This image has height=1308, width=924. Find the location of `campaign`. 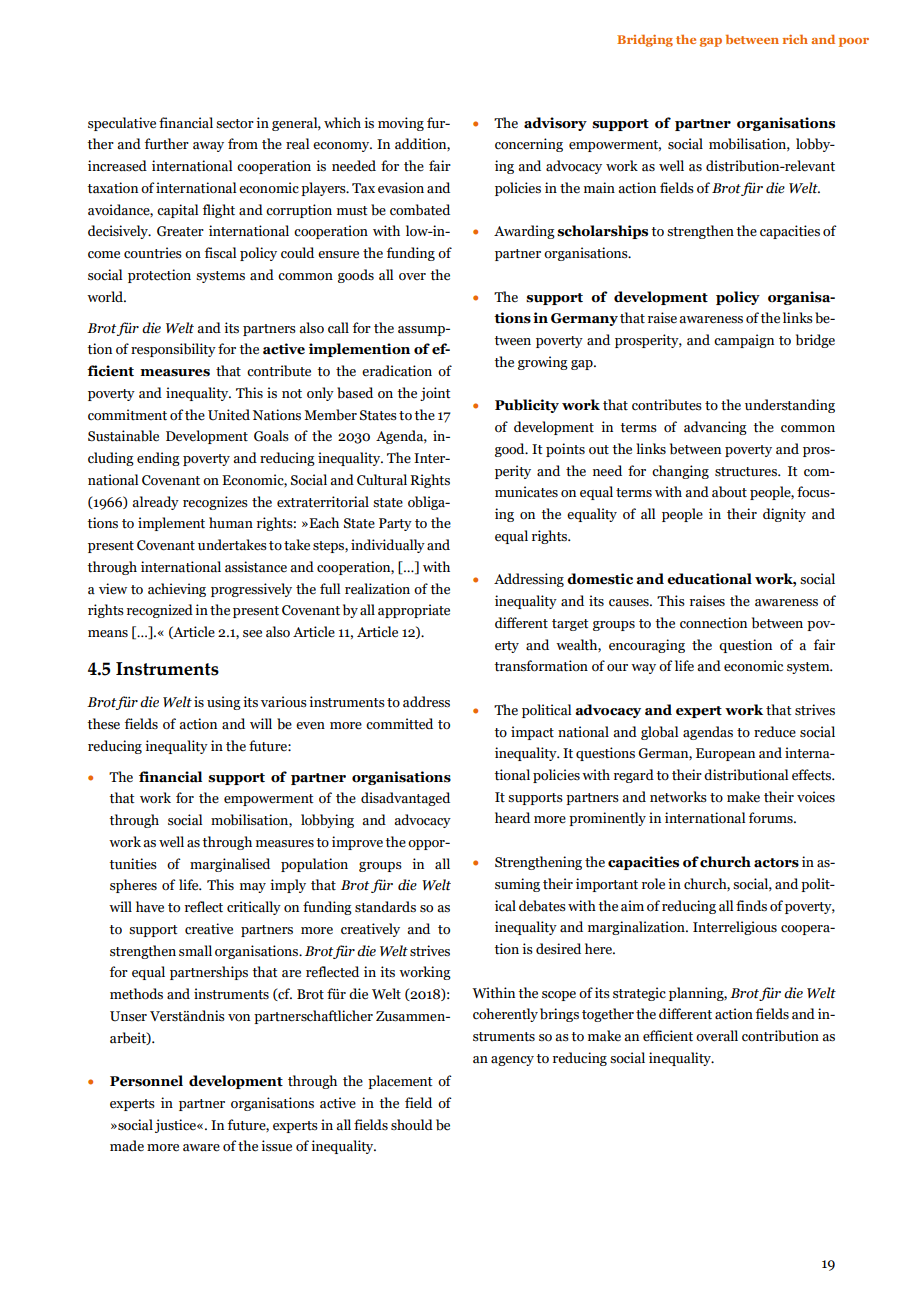

campaign is located at coordinates (744, 341).
